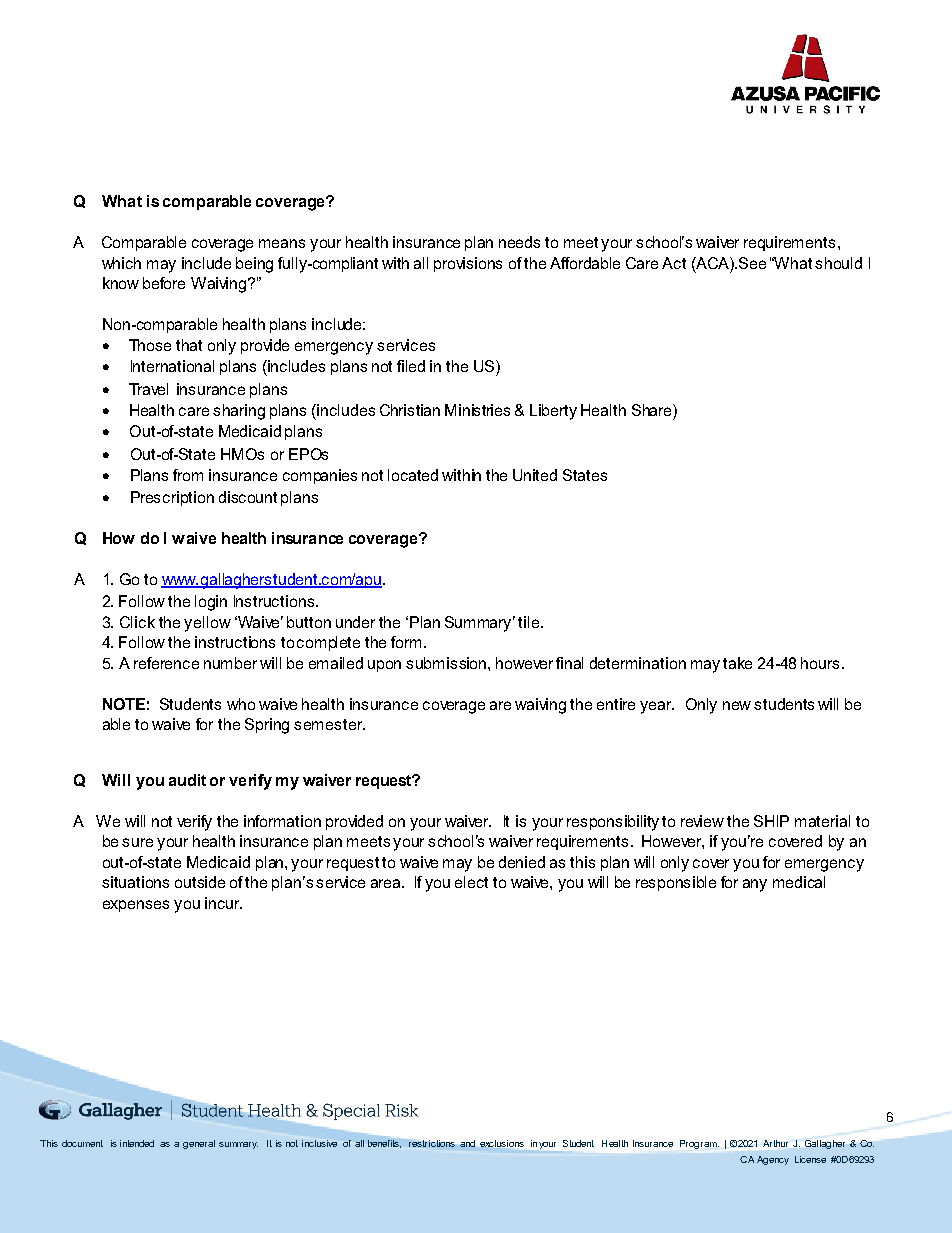  What do you see at coordinates (737, 705) in the screenshot?
I see `new` at bounding box center [737, 705].
